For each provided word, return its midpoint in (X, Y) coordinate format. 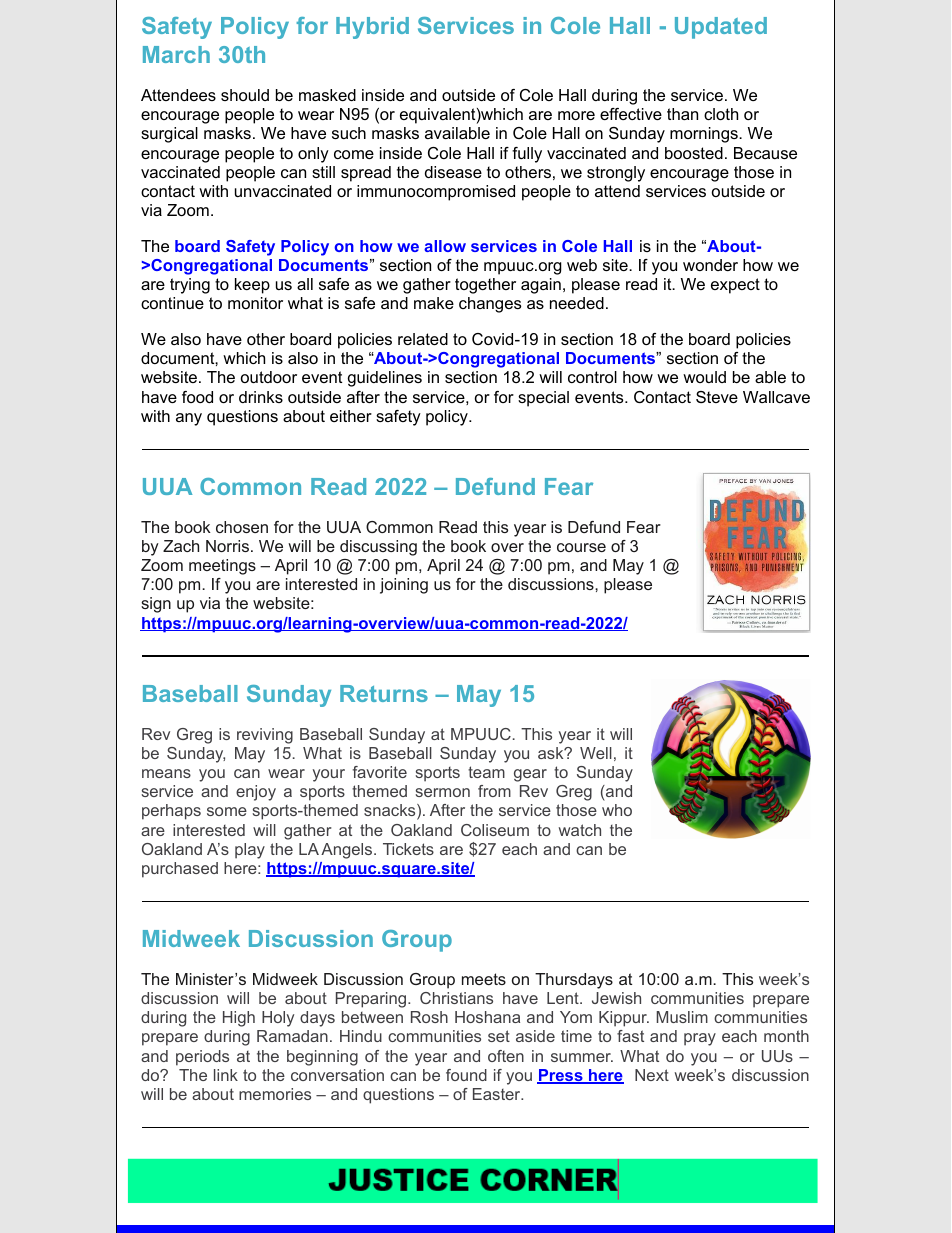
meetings (222, 567)
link (226, 1075)
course (581, 547)
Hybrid (372, 28)
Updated (721, 28)
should (245, 95)
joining (404, 586)
